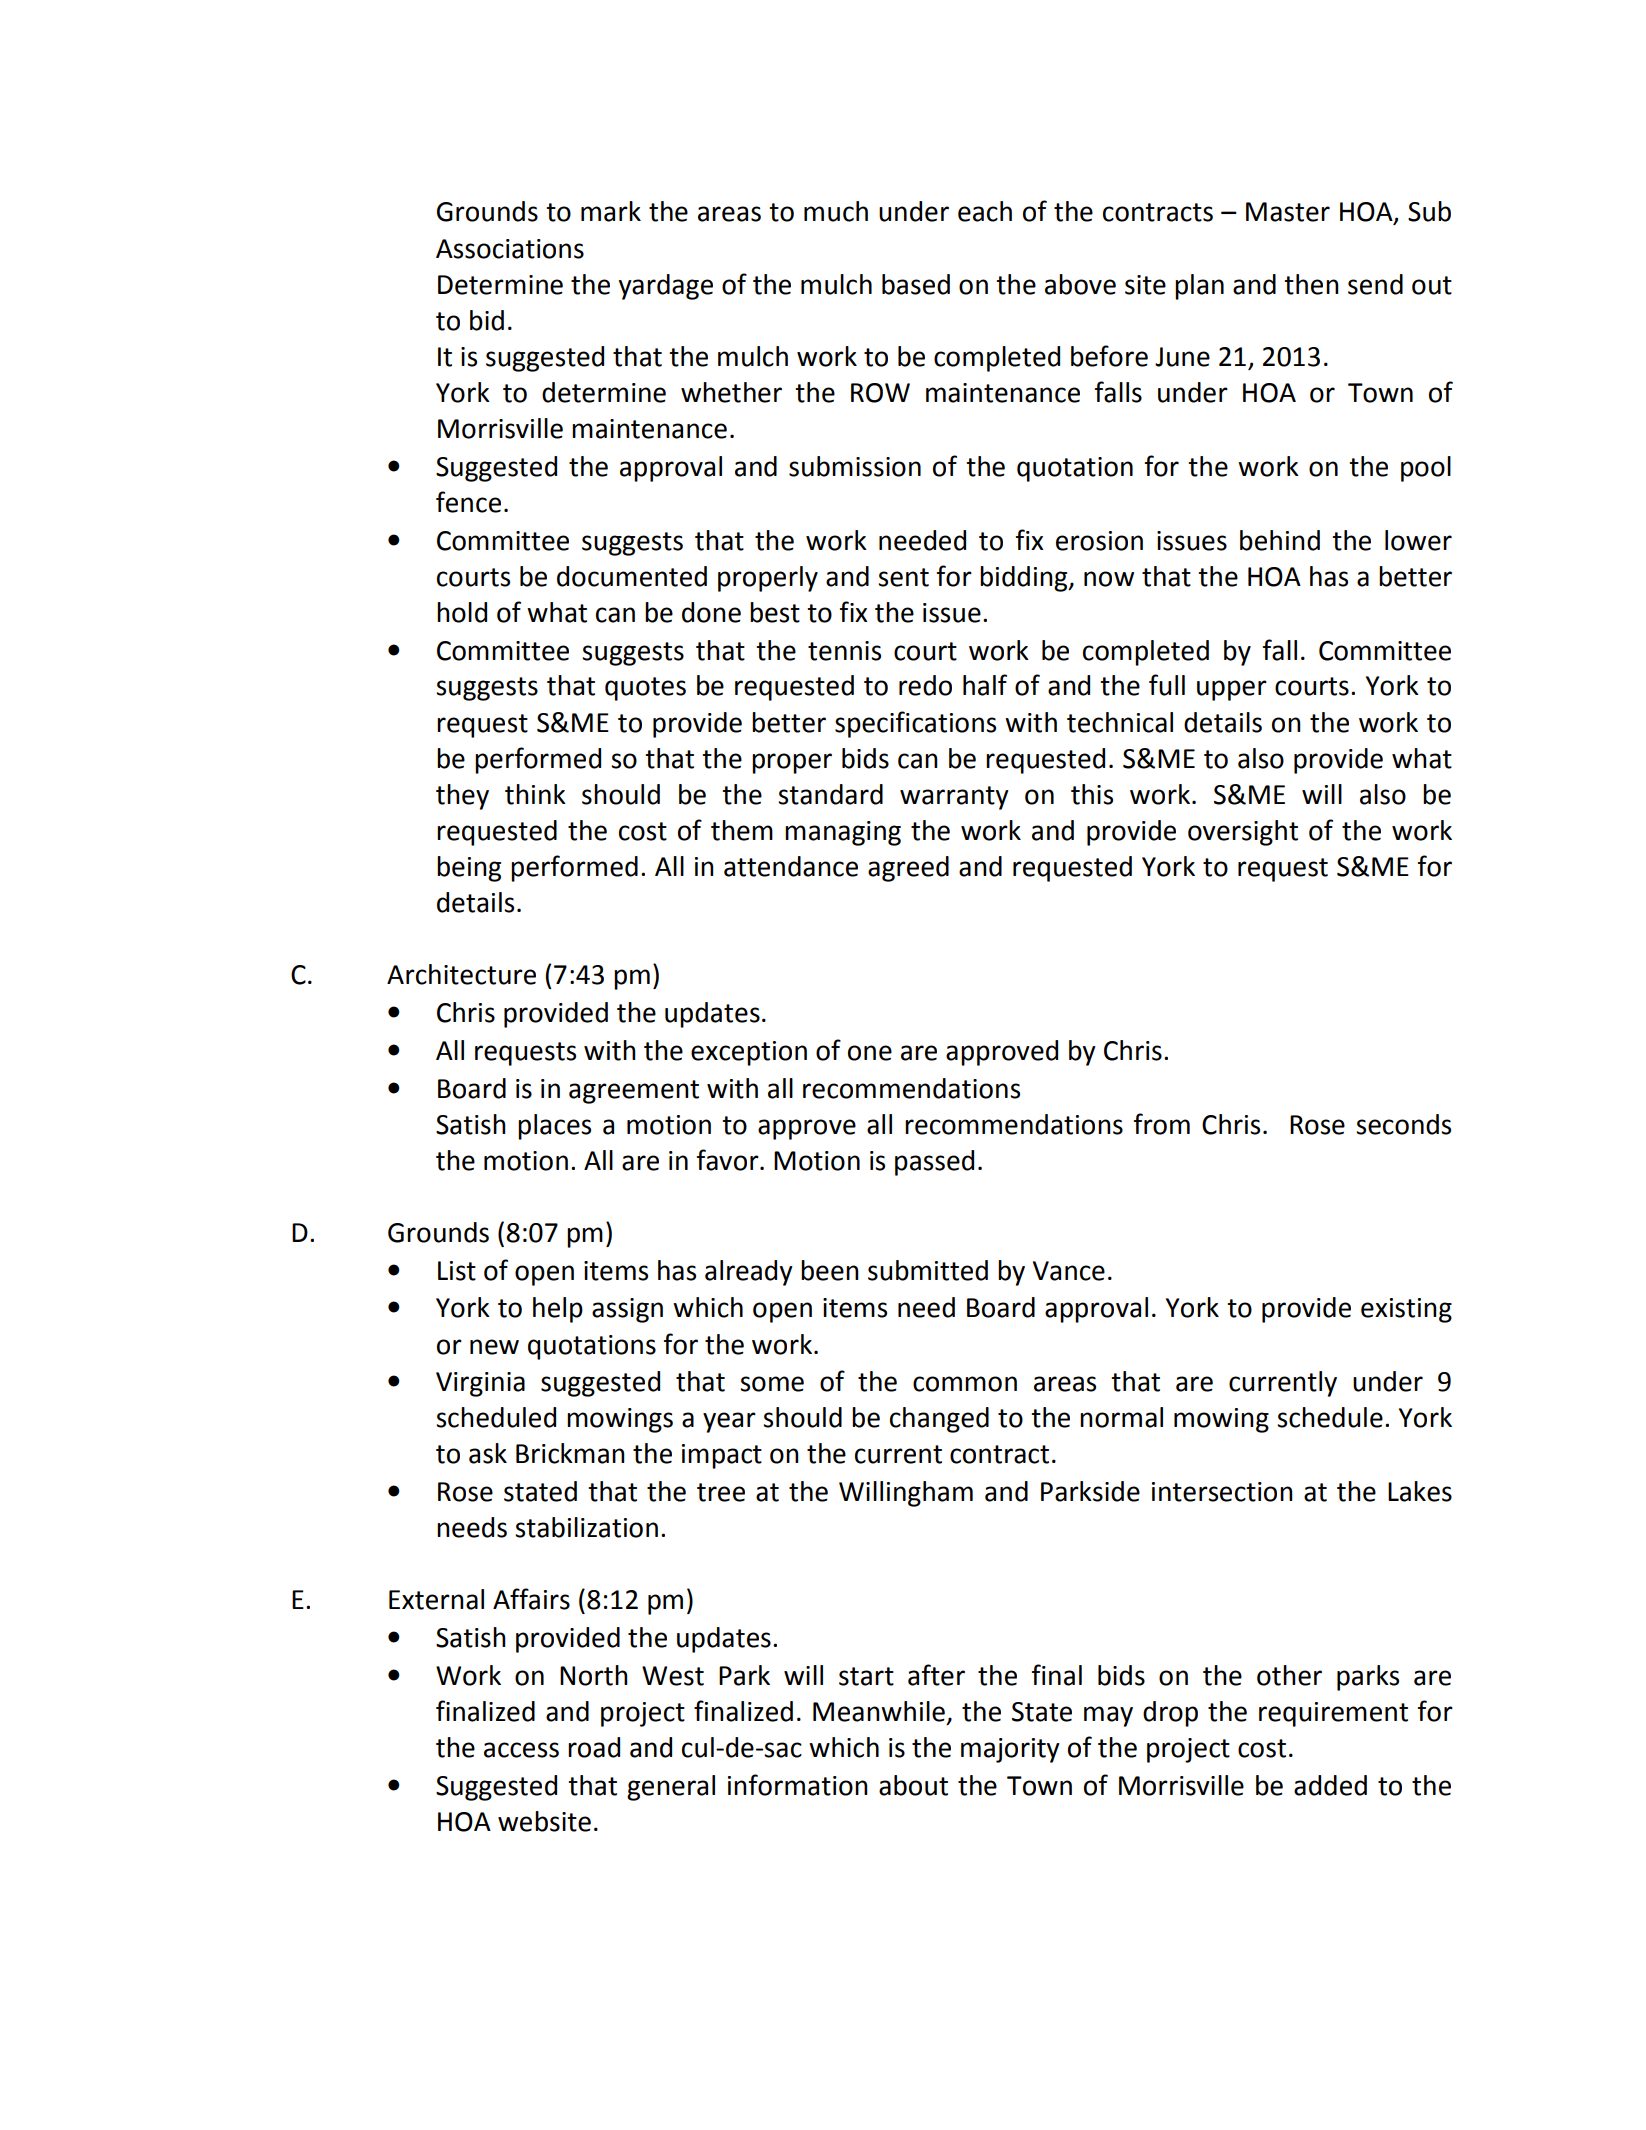 The height and width of the screenshot is (2130, 1646). I want to click on agreed, so click(908, 869).
